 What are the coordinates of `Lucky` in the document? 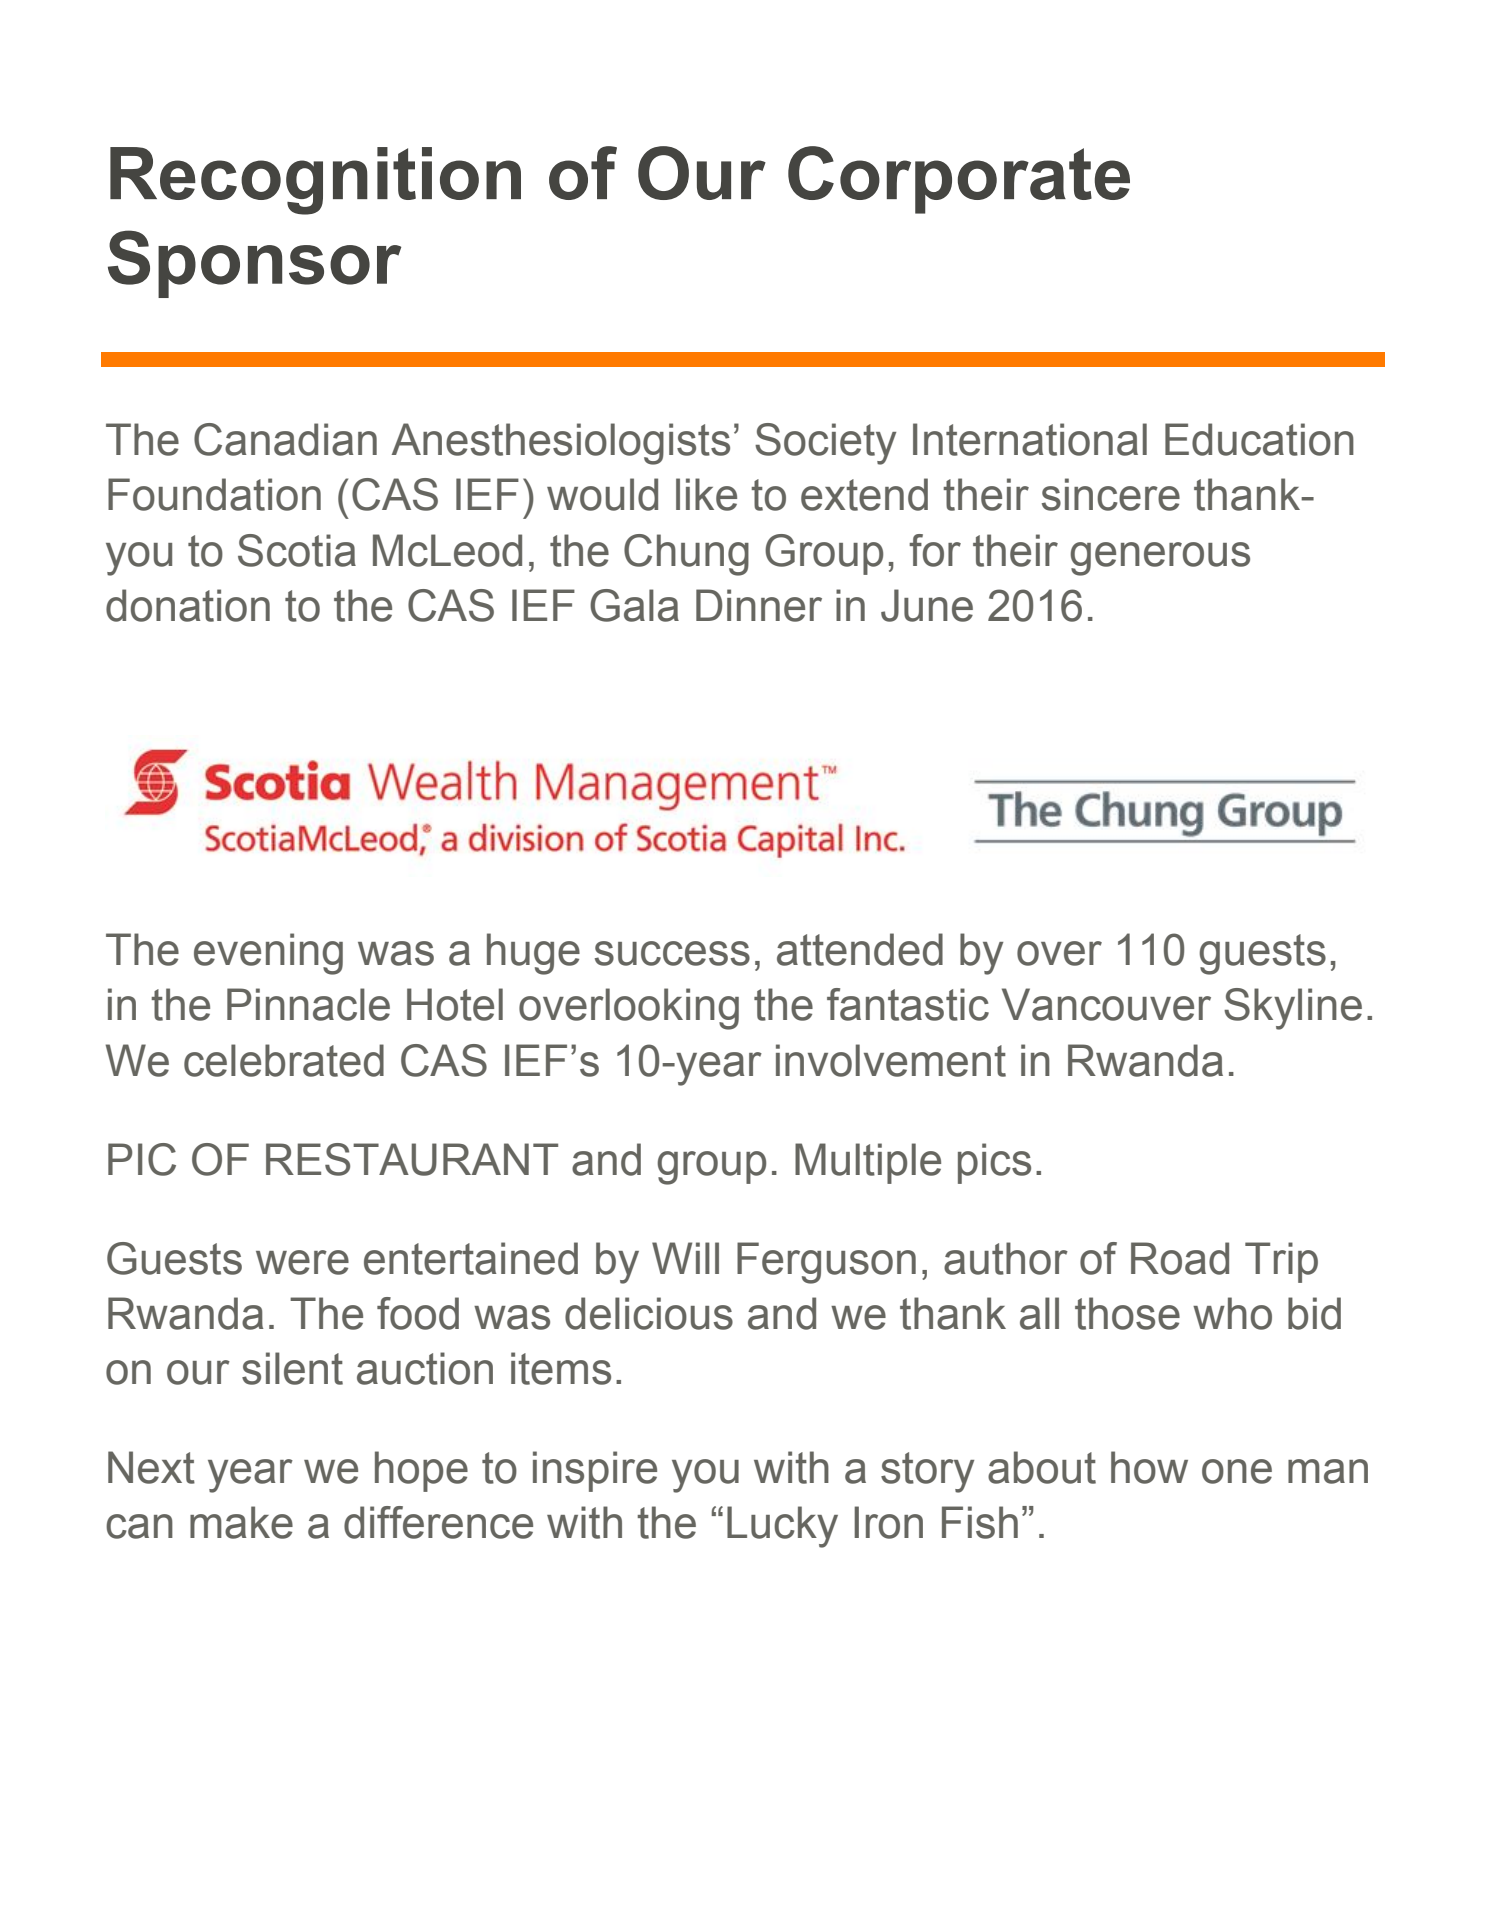 It's located at (782, 1527).
